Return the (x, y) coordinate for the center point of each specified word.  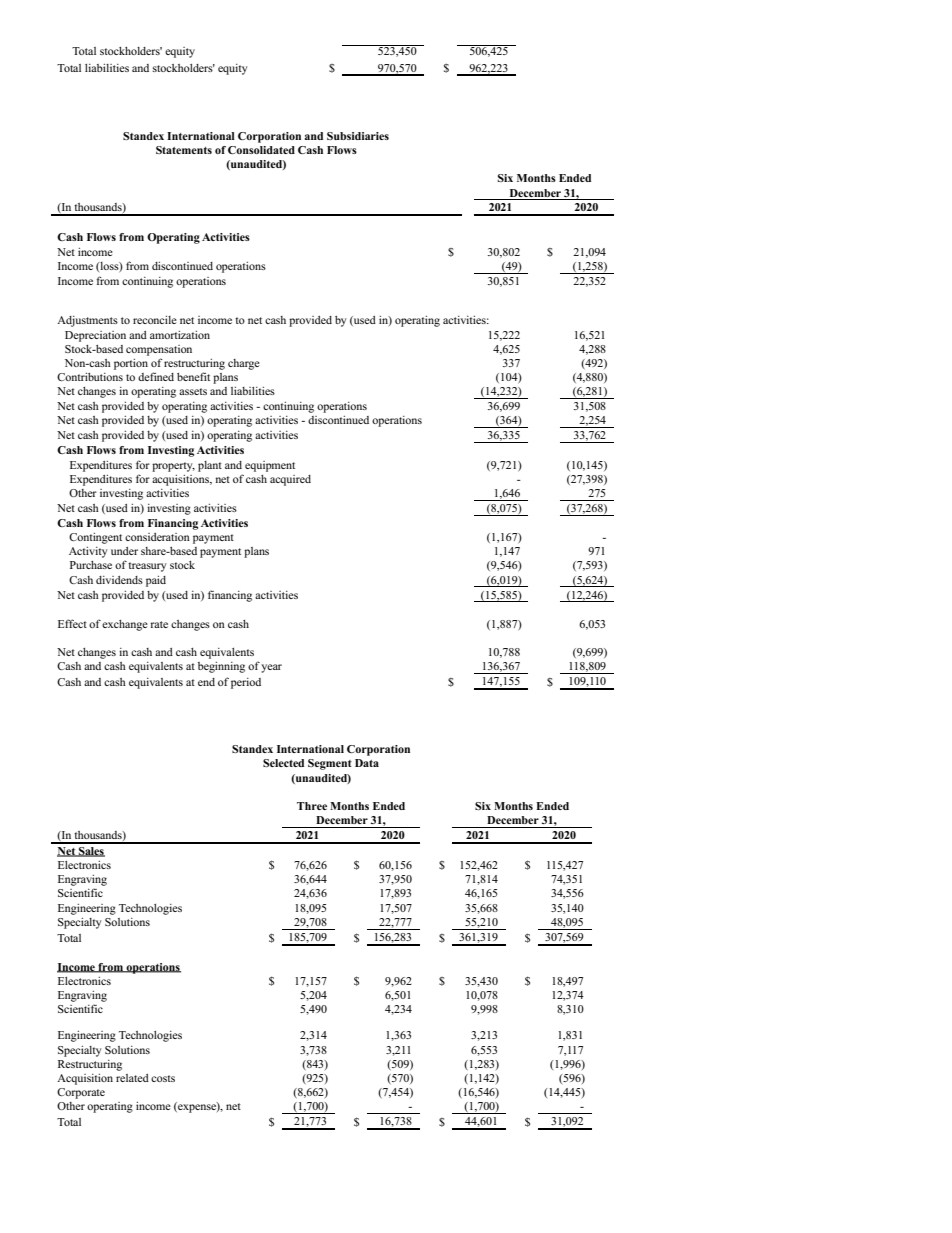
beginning (221, 667)
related (132, 1078)
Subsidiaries (358, 136)
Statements (184, 150)
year (271, 668)
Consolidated (261, 150)
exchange (125, 625)
